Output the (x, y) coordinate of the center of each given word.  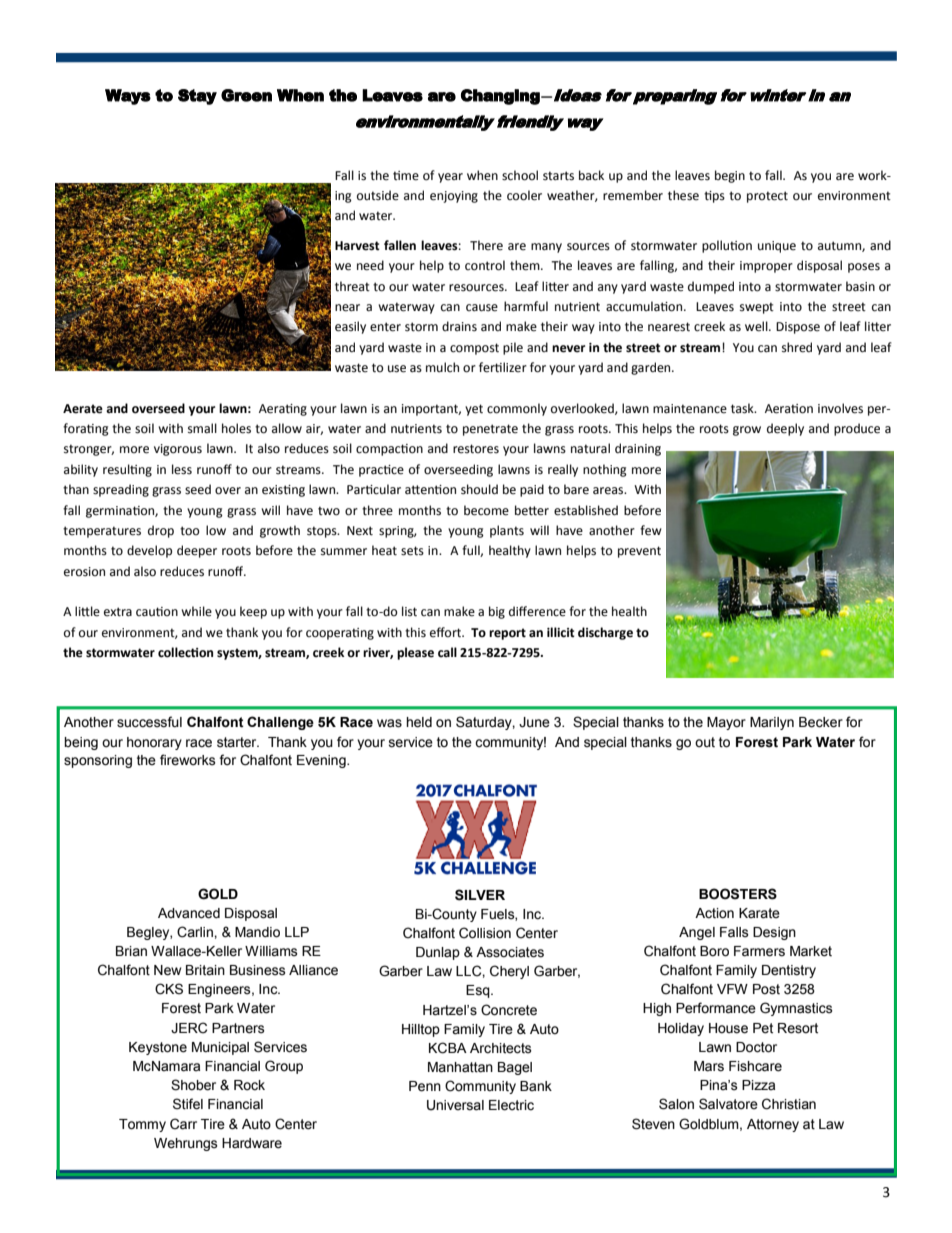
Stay (197, 97)
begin (730, 176)
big (497, 612)
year (450, 178)
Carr (183, 1124)
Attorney (773, 1125)
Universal (455, 1105)
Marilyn (772, 723)
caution (157, 612)
